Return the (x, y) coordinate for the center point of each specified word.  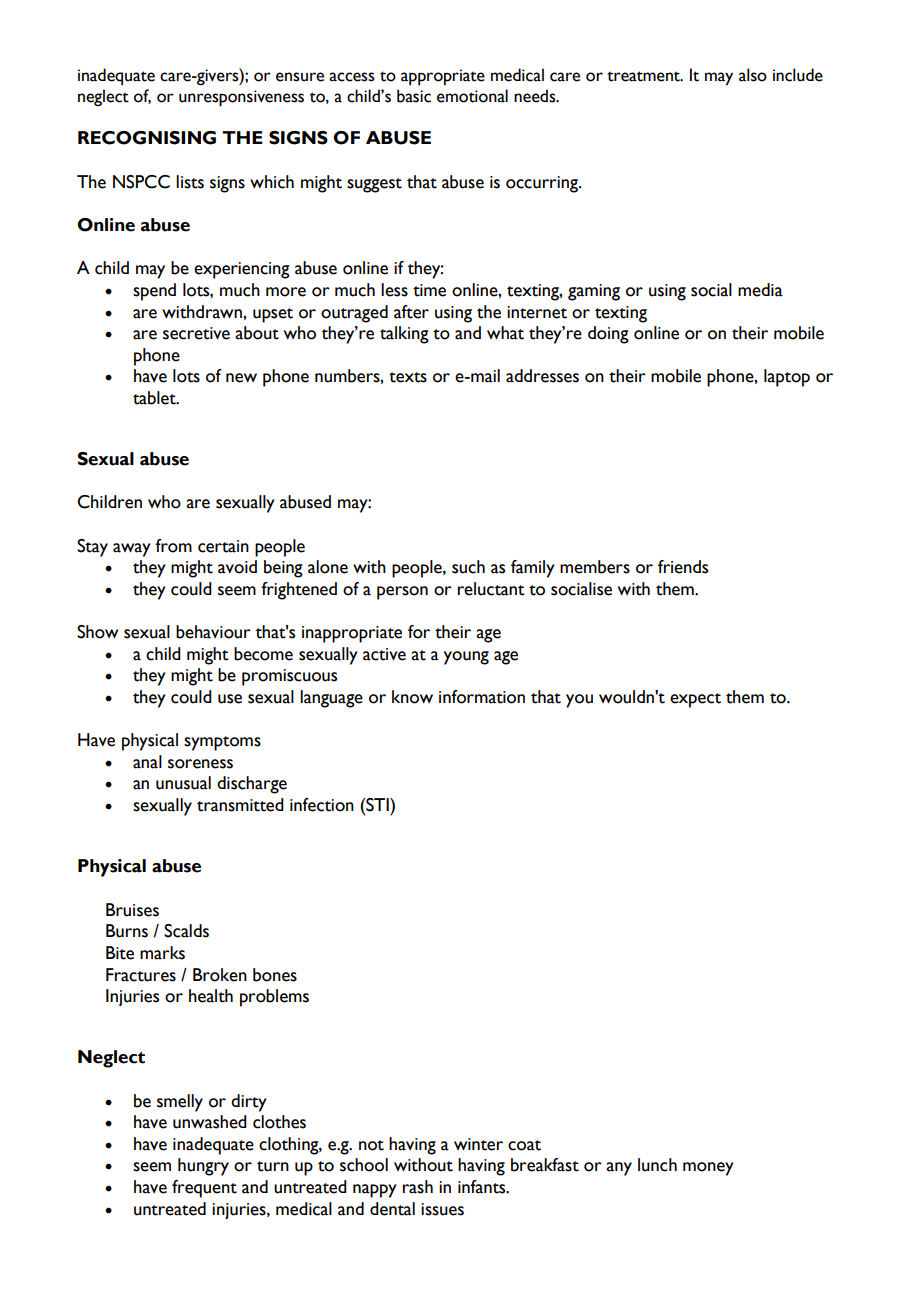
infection (322, 805)
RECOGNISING (147, 138)
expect (695, 700)
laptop (787, 378)
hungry (203, 1167)
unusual (183, 783)
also (753, 75)
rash (418, 1187)
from (173, 546)
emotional (472, 96)
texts (408, 377)
